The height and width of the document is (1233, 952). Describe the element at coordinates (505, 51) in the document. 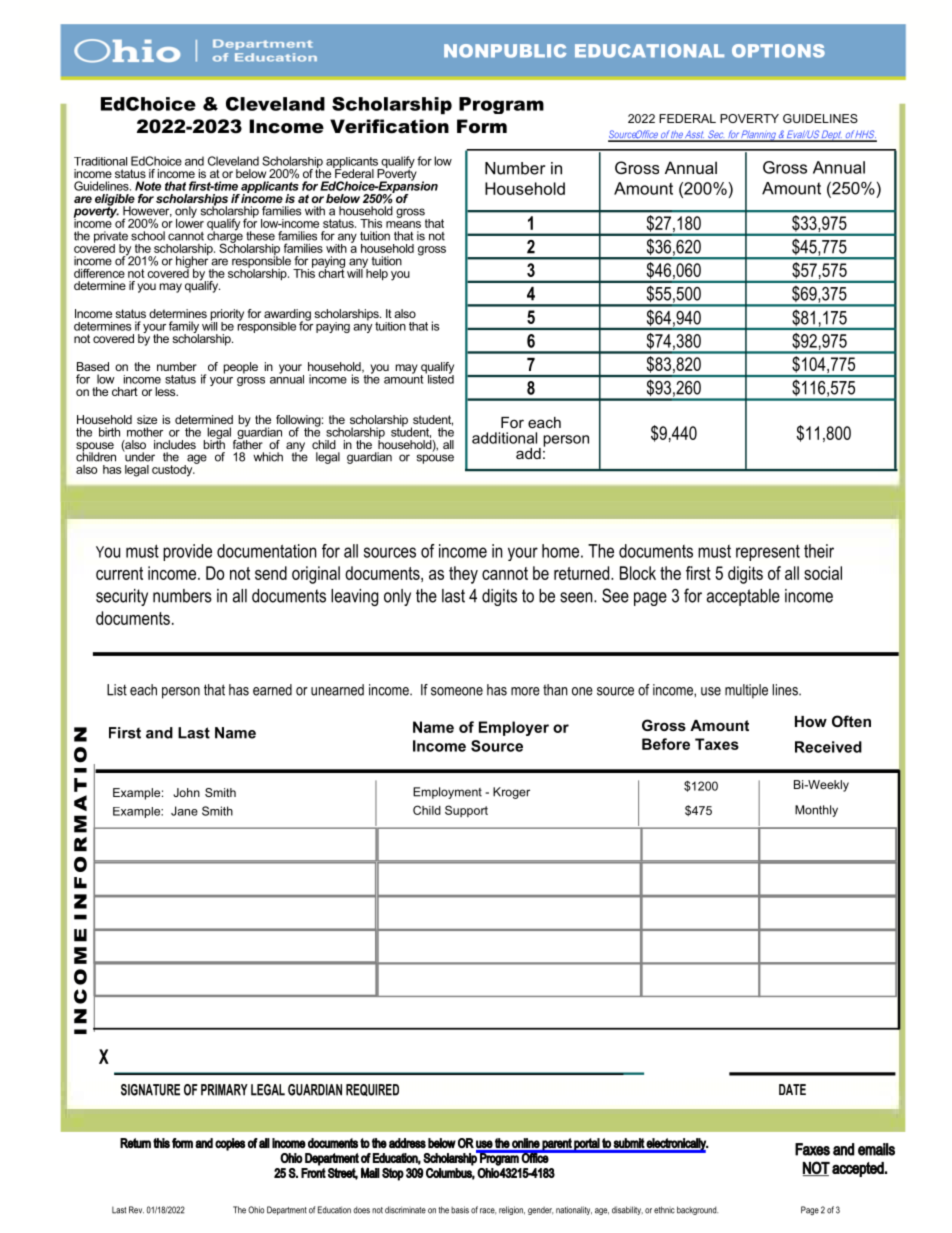

I see `NONPUBLIC` at that location.
